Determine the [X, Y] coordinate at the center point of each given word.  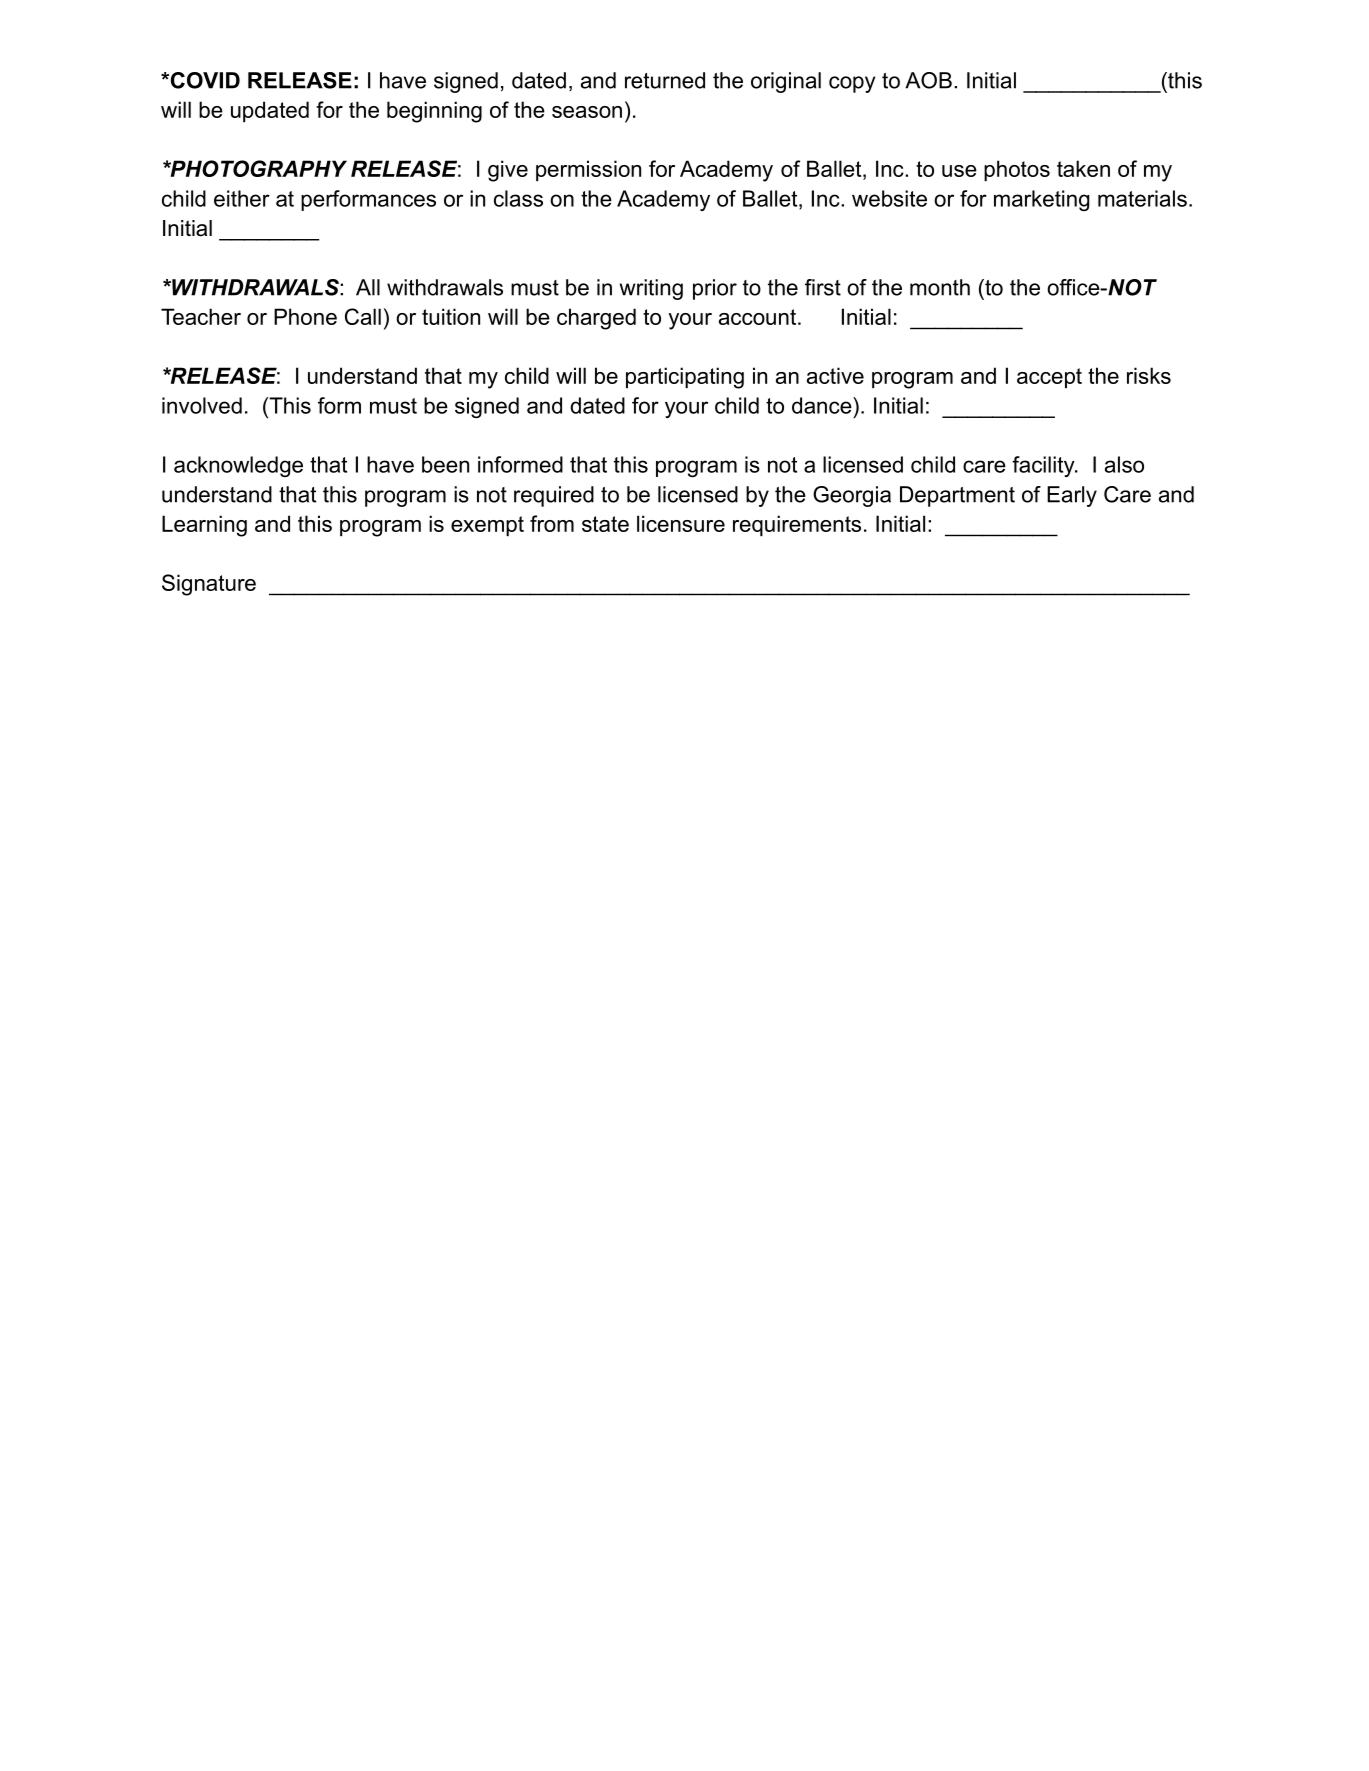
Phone [305, 316]
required [554, 496]
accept [1049, 378]
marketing [1042, 200]
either [242, 198]
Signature [209, 585]
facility [1044, 466]
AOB [928, 80]
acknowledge [238, 466]
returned [665, 80]
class [518, 198]
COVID [204, 80]
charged [596, 319]
